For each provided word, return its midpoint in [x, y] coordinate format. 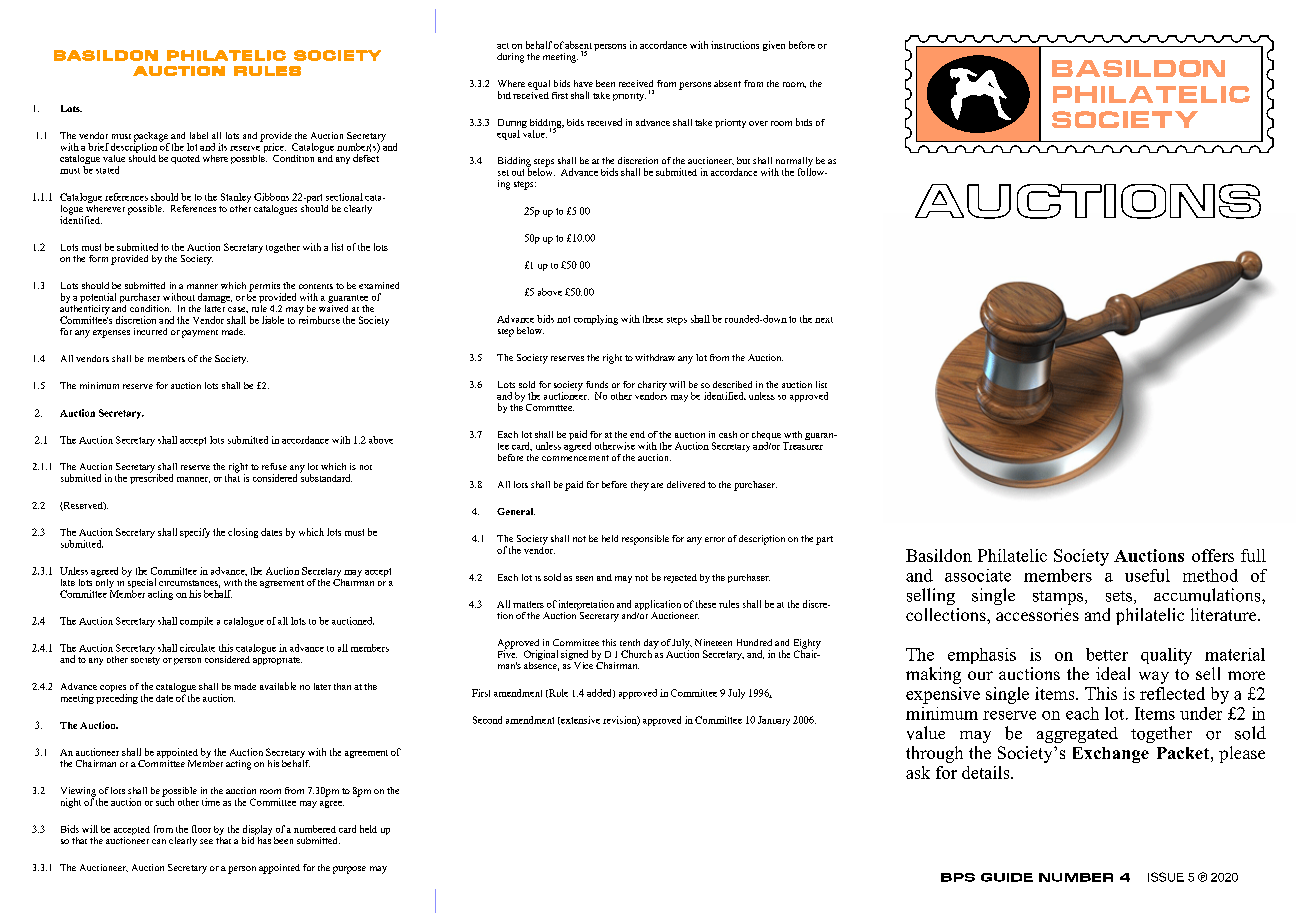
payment [200, 334]
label [199, 135]
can [159, 841]
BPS [958, 877]
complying [596, 320]
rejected [680, 578]
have [583, 83]
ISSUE [1166, 877]
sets [1120, 597]
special [141, 583]
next [824, 320]
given [774, 46]
